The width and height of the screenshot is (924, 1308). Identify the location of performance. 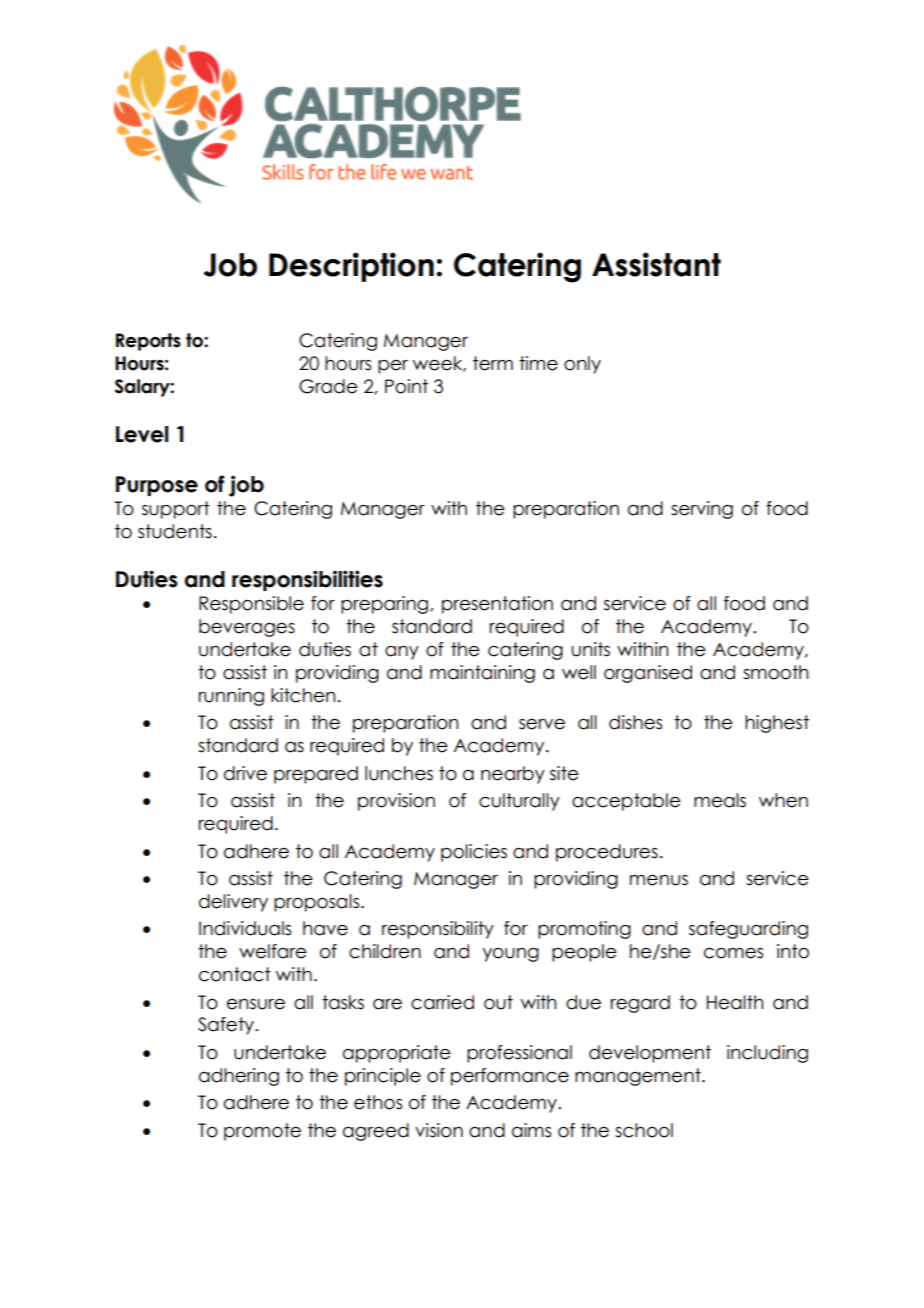
(510, 1077).
